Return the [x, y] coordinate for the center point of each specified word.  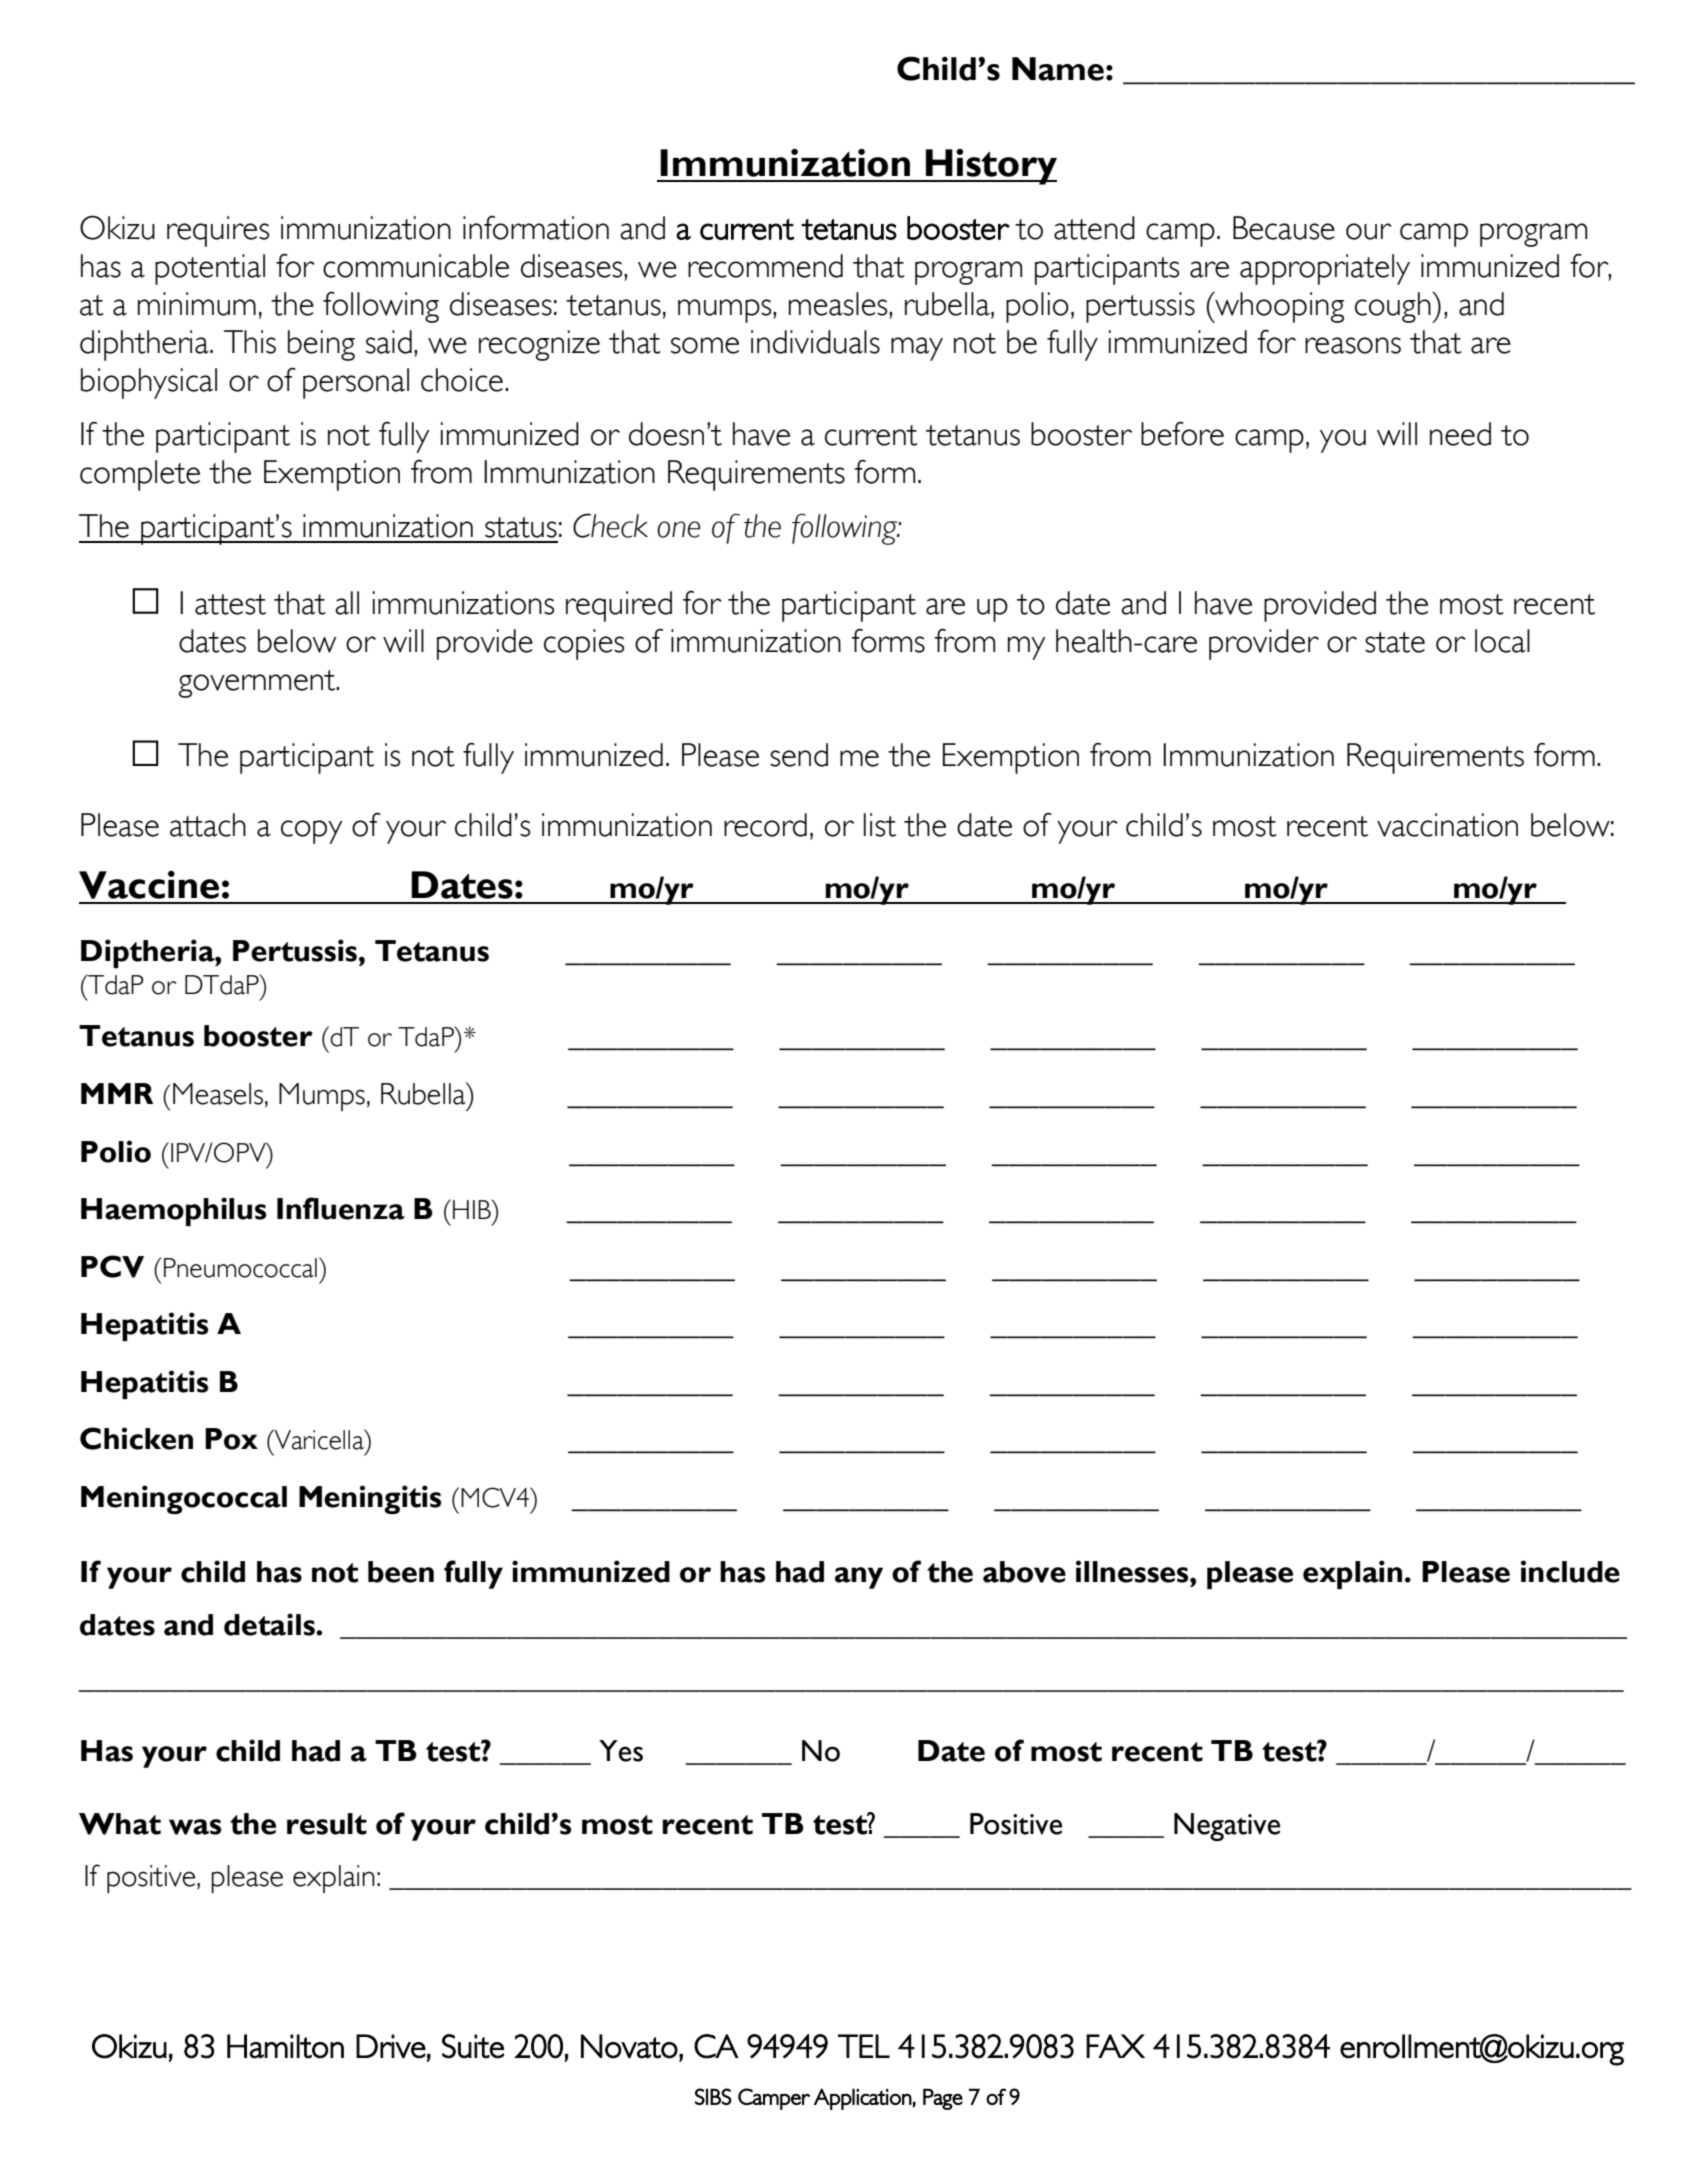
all [347, 603]
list [880, 825]
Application [863, 2099]
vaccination [1447, 825]
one [678, 529]
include [1570, 1571]
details [270, 1624]
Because [1284, 228]
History [990, 167]
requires [218, 231]
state [1395, 642]
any [859, 1578]
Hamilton [285, 2046]
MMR [117, 1093]
